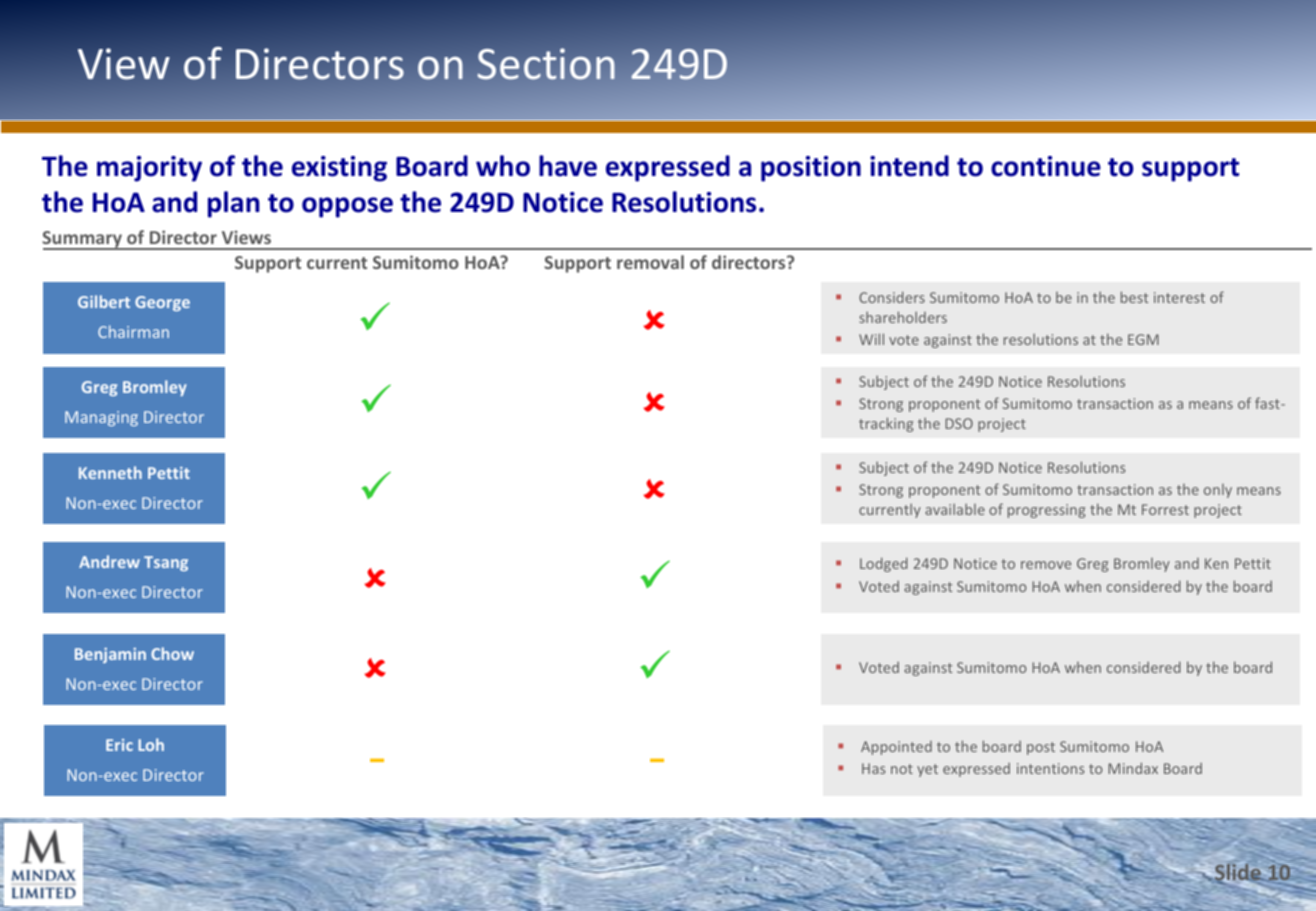 The width and height of the screenshot is (1316, 911). Describe the element at coordinates (166, 563) in the screenshot. I see `Tsang` at that location.
